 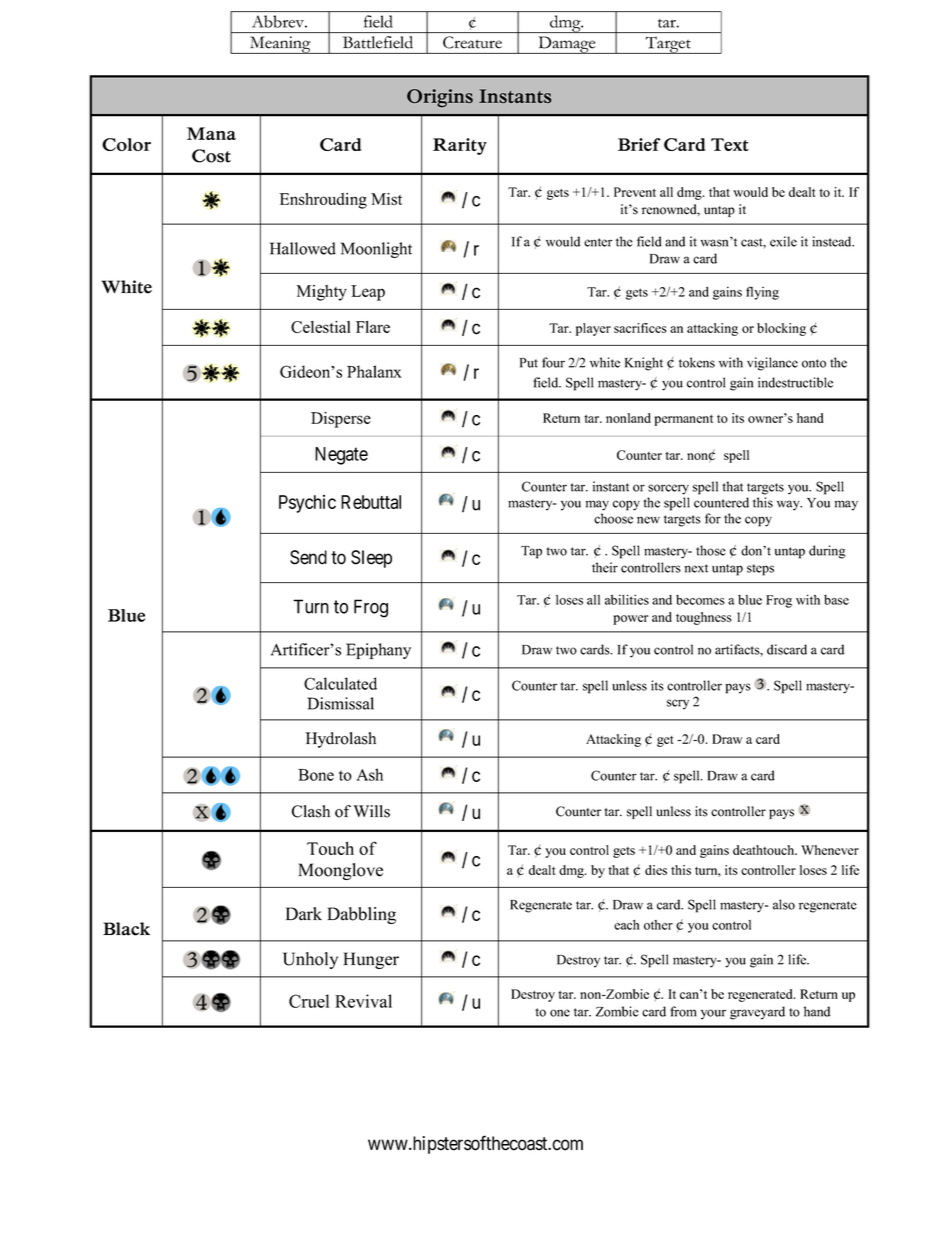 I want to click on Hunger, so click(x=371, y=960).
